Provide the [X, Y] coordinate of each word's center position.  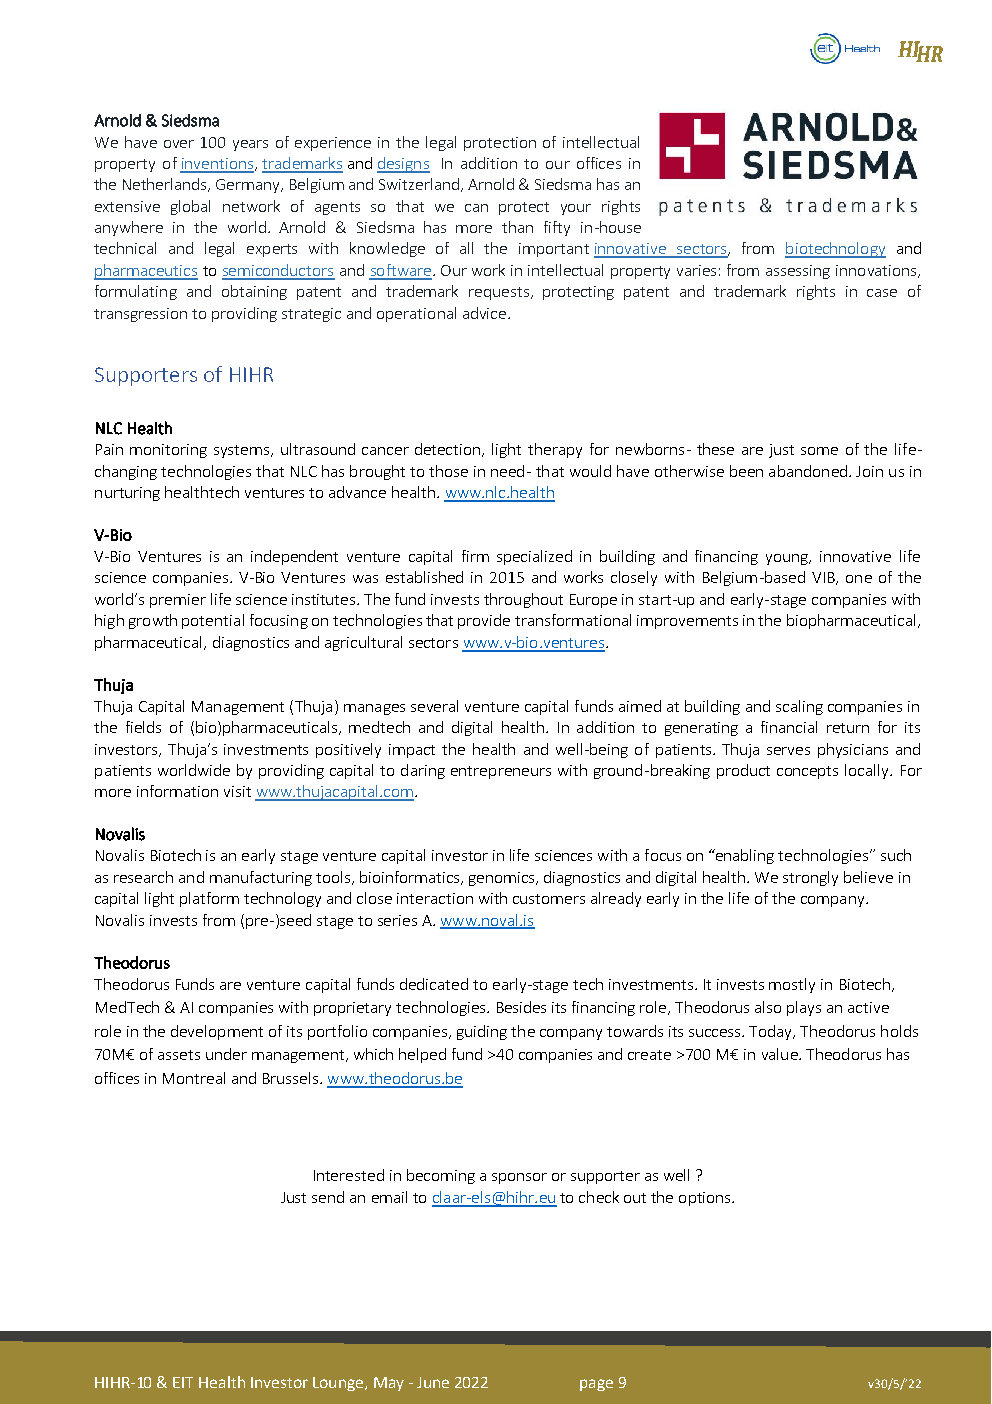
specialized [534, 557]
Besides [521, 1007]
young [788, 559]
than [517, 227]
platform [209, 899]
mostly [792, 985]
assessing [798, 272]
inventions [218, 165]
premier [178, 601]
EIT [183, 1382]
